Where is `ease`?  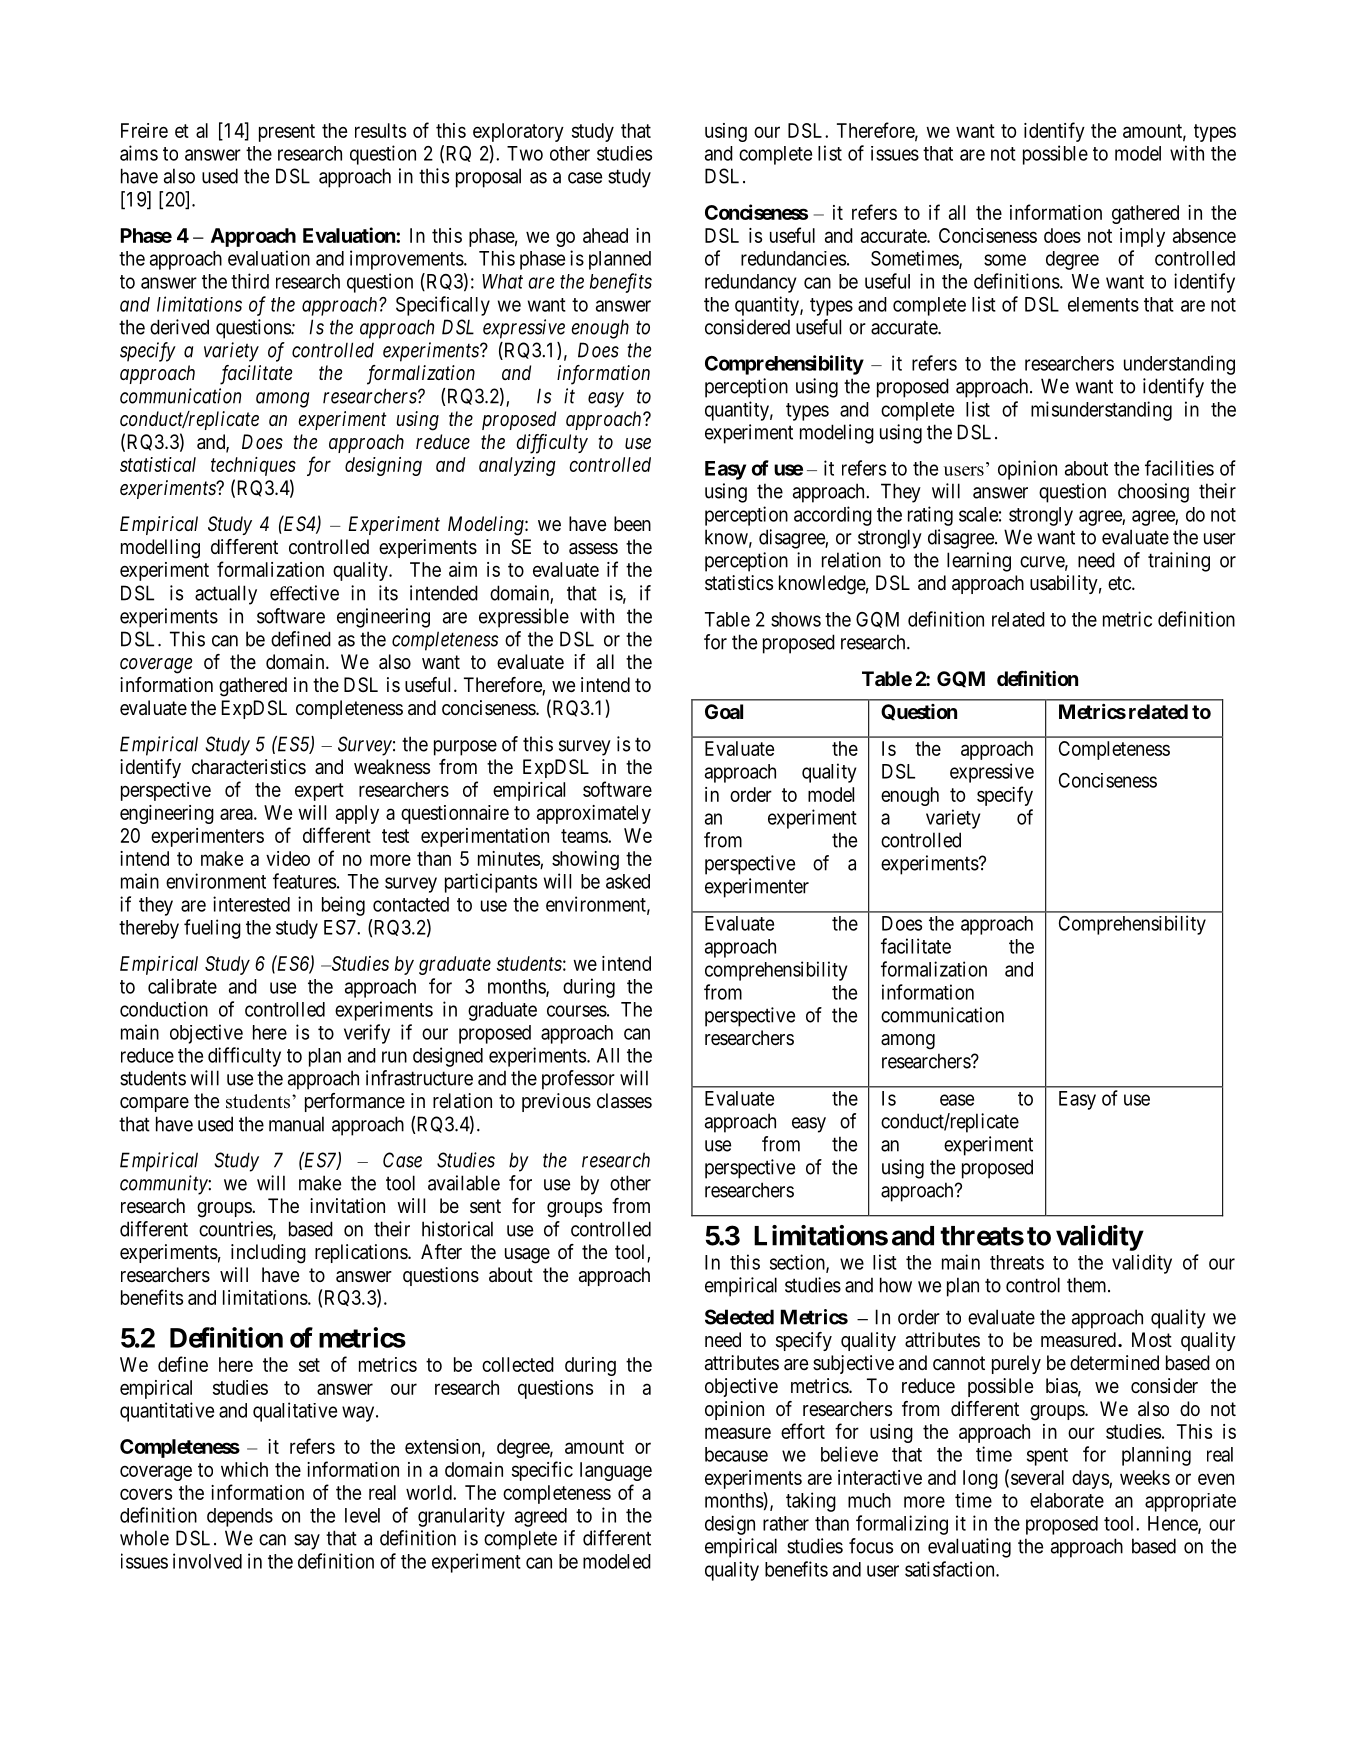 ease is located at coordinates (957, 1100).
